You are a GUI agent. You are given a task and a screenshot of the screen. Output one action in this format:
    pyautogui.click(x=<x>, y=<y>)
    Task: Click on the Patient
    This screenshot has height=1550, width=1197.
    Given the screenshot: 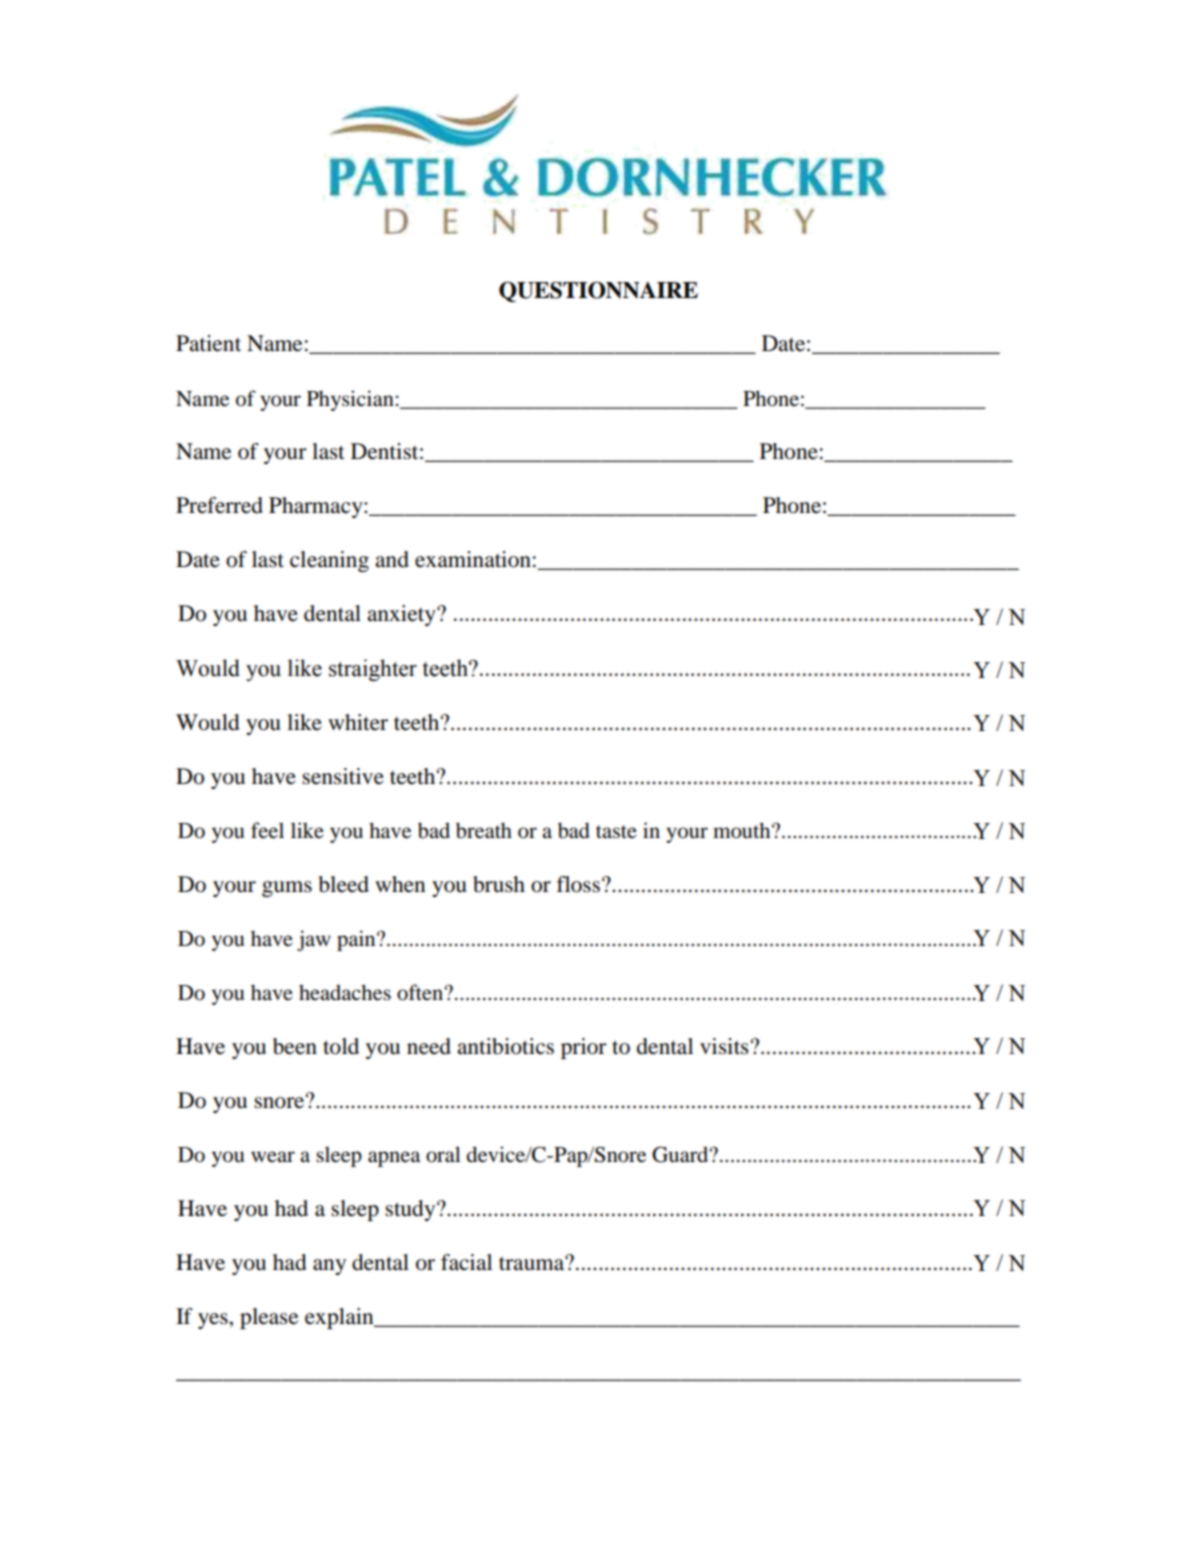 What is the action you would take?
    pyautogui.click(x=208, y=343)
